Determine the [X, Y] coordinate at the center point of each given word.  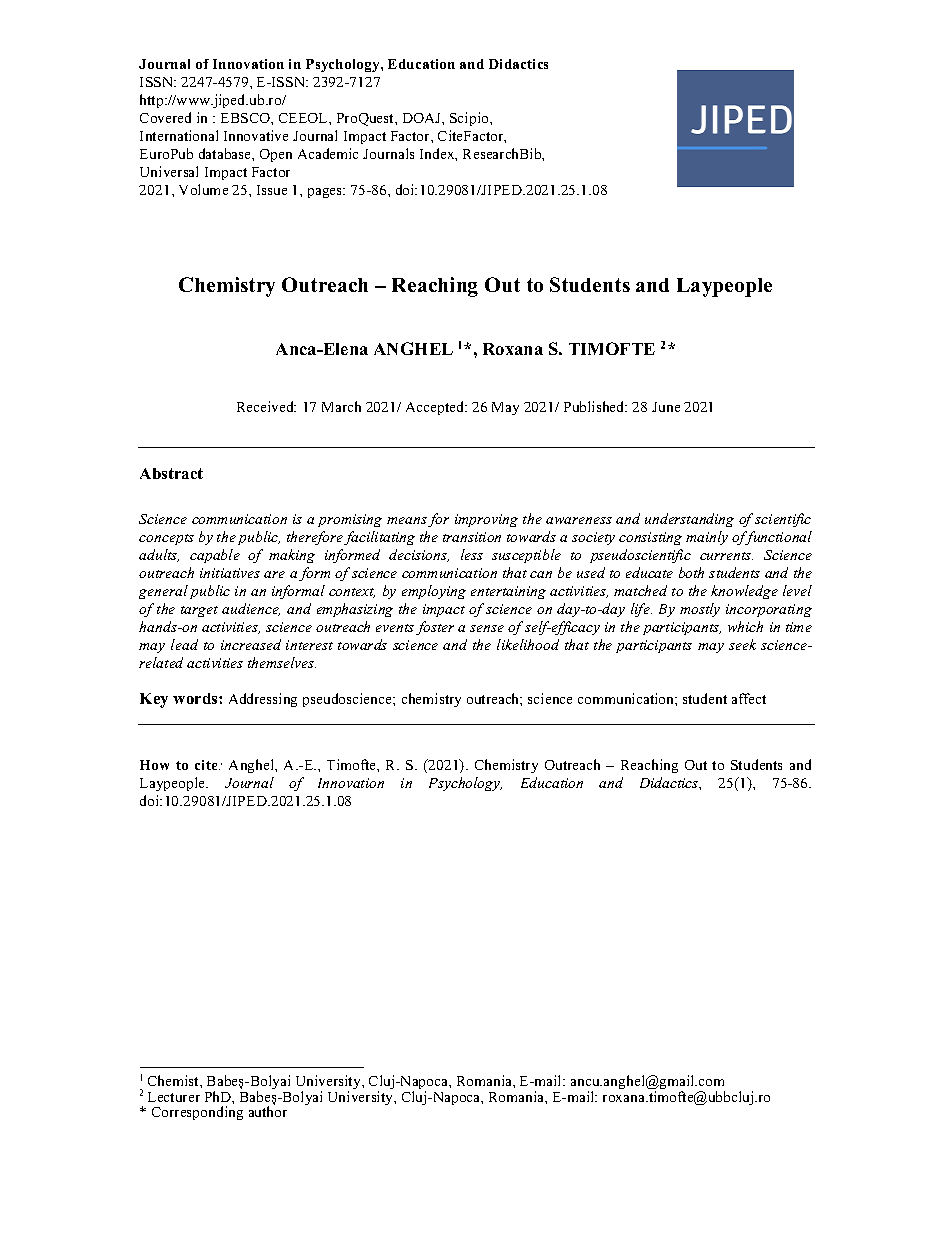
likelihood [528, 644]
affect [749, 698]
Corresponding [197, 1113]
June [666, 407]
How [154, 765]
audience [251, 609]
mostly [700, 610]
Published [595, 406]
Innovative [256, 135]
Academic [328, 153]
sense [487, 628]
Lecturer [174, 1097]
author [268, 1111]
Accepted [436, 408]
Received [266, 406]
